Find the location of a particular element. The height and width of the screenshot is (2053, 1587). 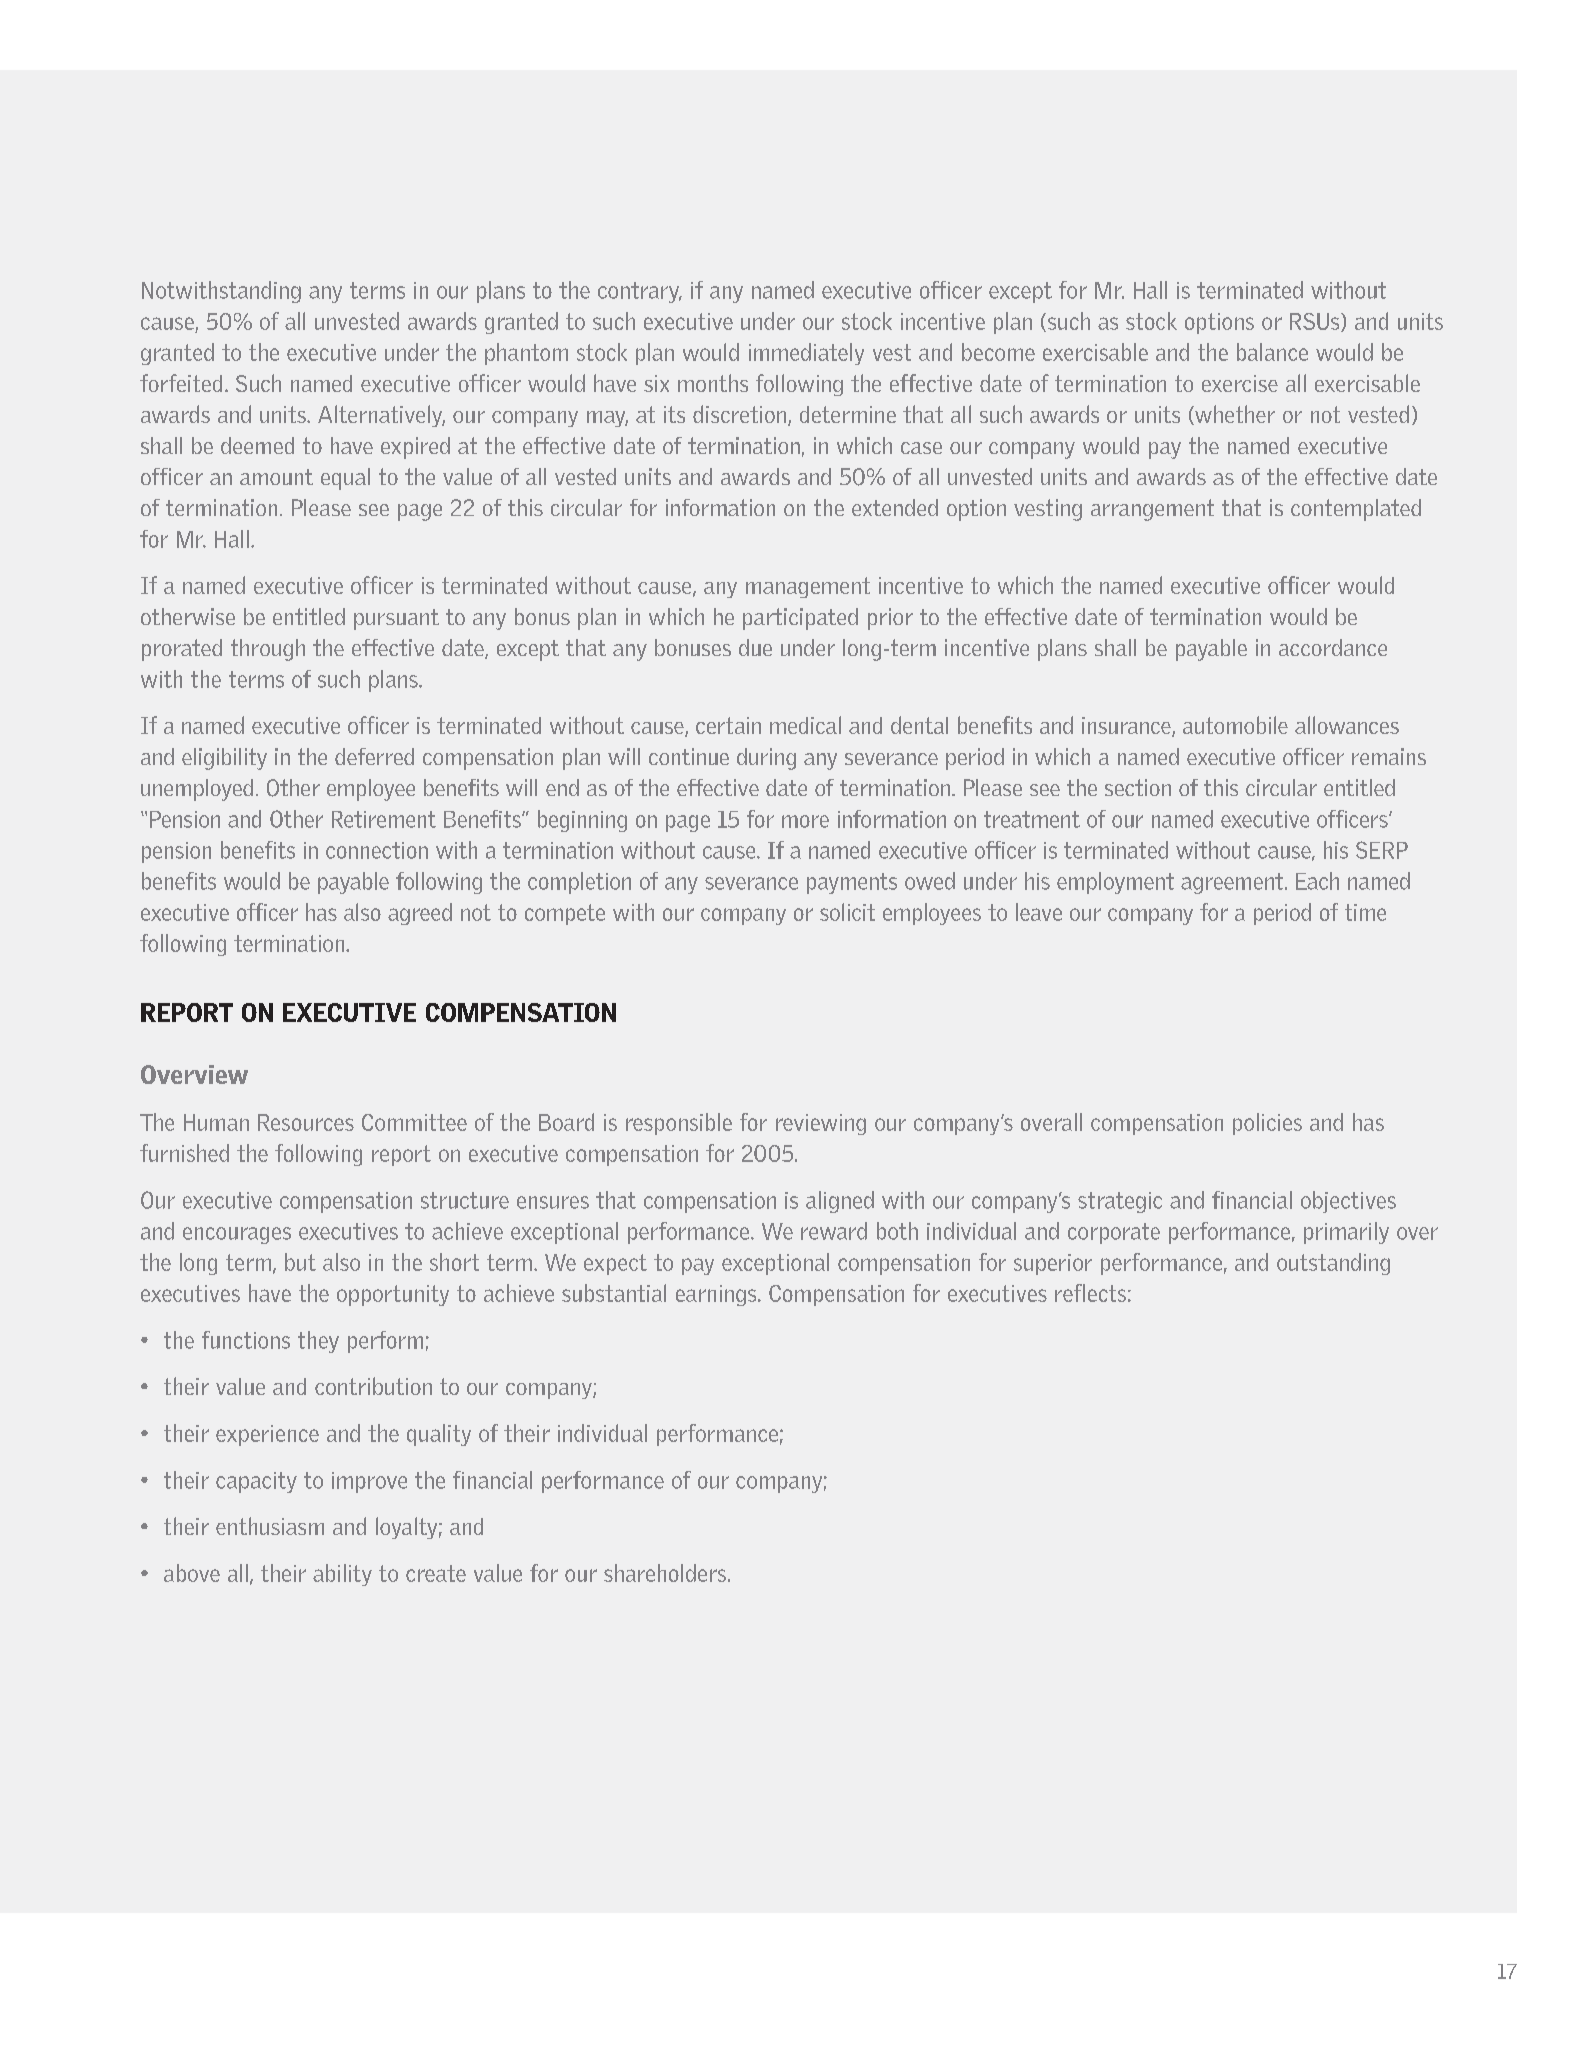

outstanding is located at coordinates (1333, 1264).
